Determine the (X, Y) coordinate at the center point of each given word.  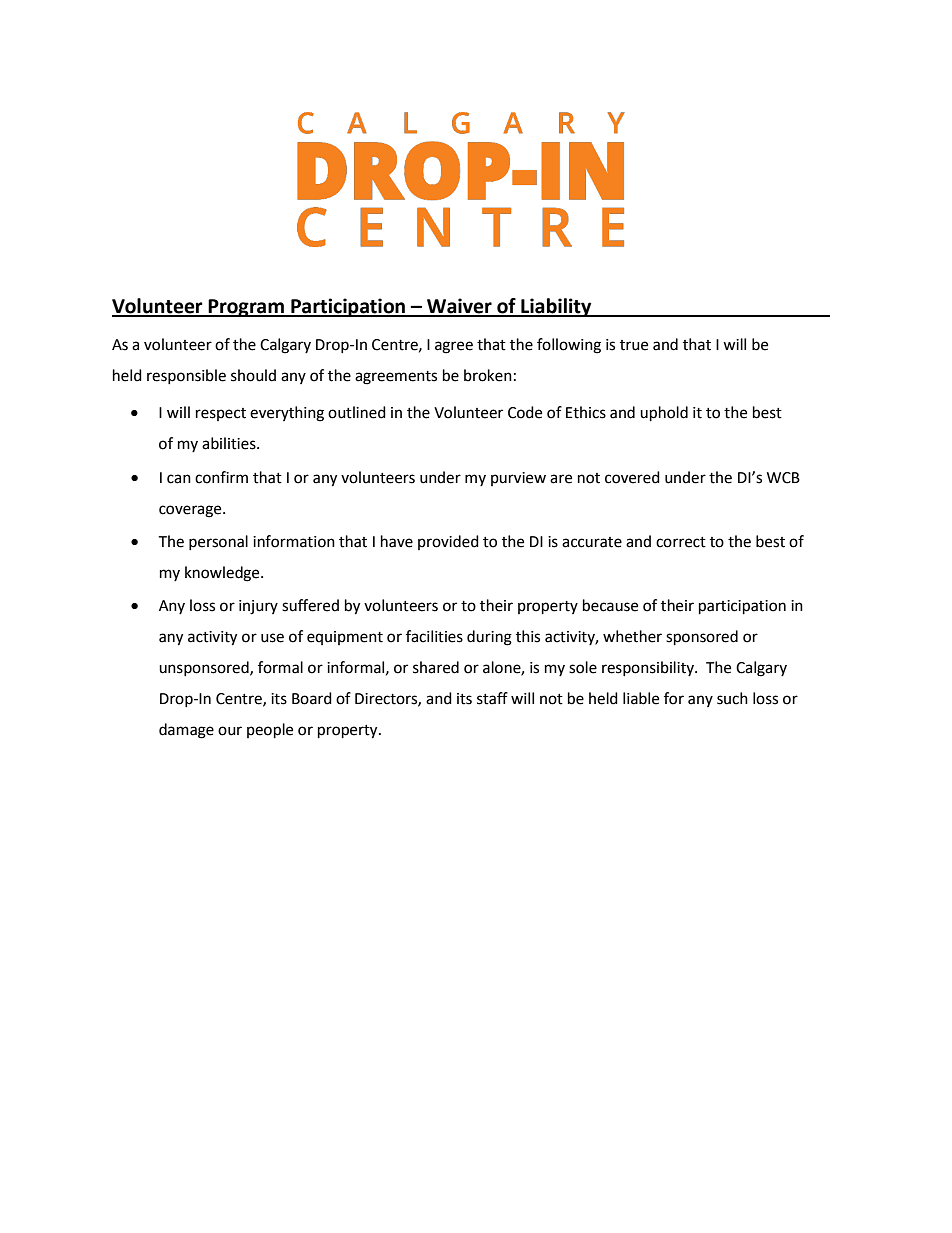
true (634, 345)
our (230, 731)
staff (492, 698)
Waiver (459, 307)
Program (246, 308)
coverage (191, 511)
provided (448, 542)
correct (681, 542)
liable (641, 698)
